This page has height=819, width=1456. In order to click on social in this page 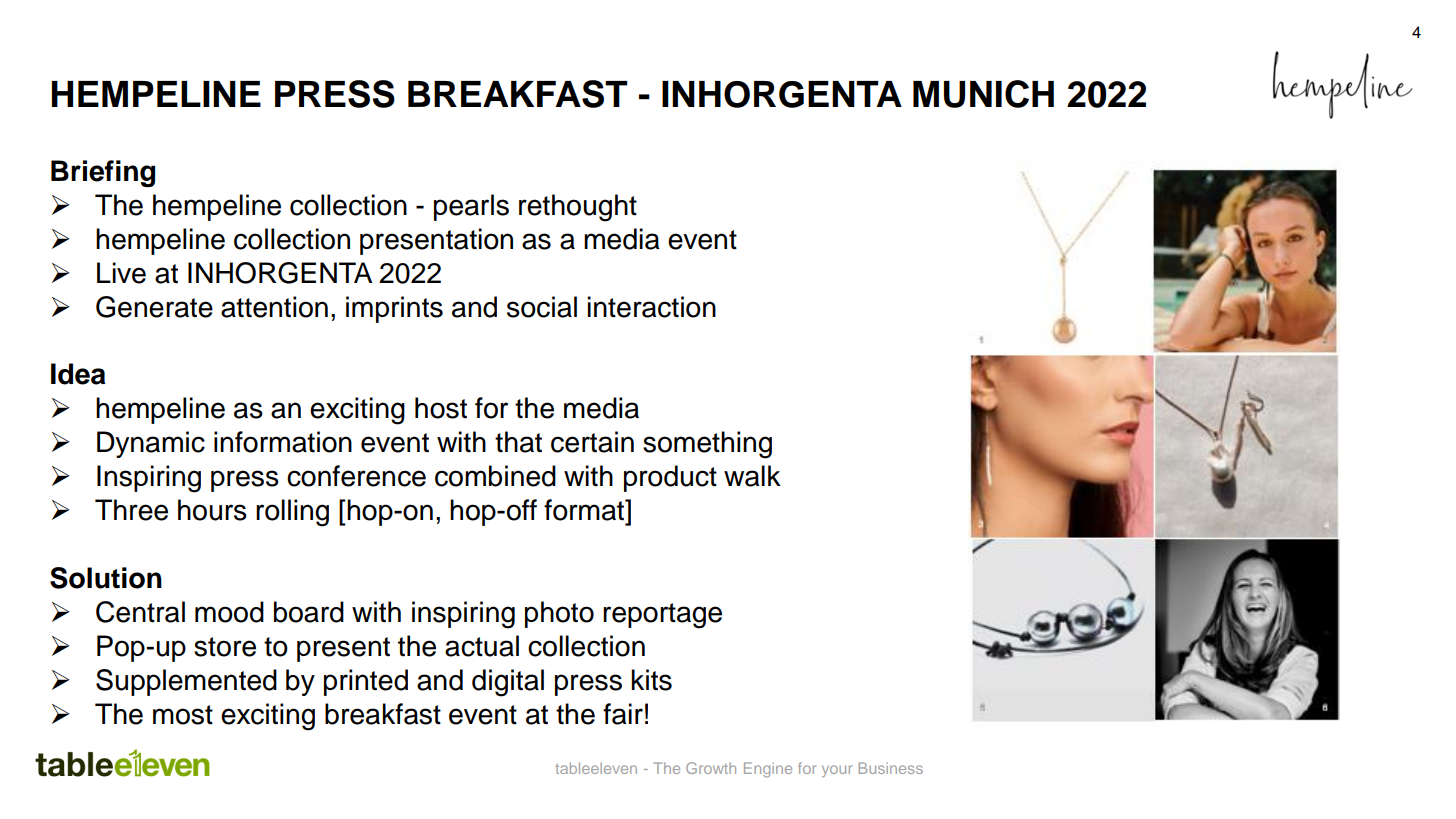, I will do `click(542, 307)`.
